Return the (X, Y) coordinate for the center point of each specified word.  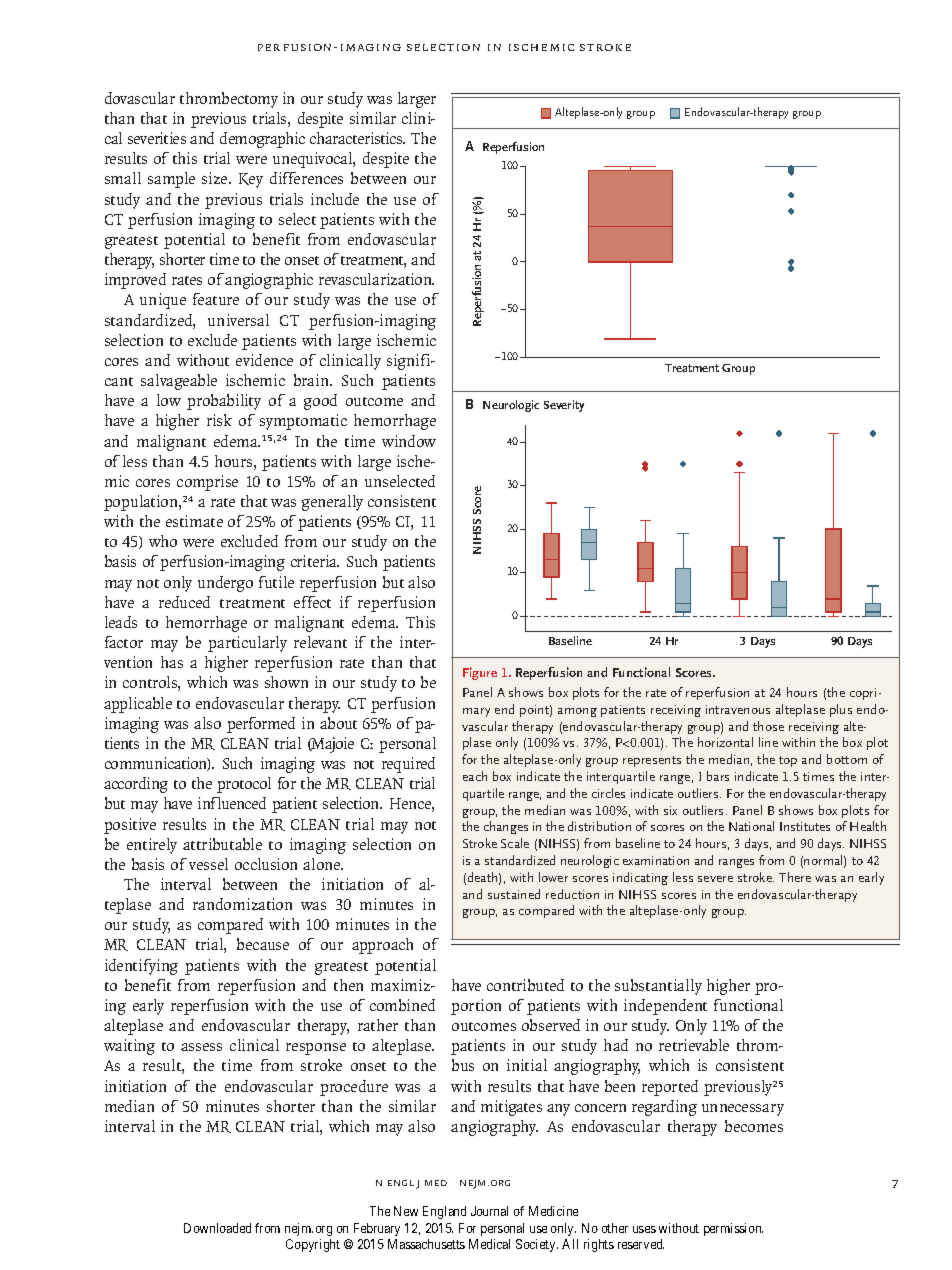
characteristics (357, 138)
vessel (208, 864)
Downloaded (217, 1228)
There (795, 877)
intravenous (738, 709)
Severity (564, 406)
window (409, 441)
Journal (489, 1211)
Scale (515, 843)
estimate (194, 521)
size (216, 178)
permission (733, 1229)
